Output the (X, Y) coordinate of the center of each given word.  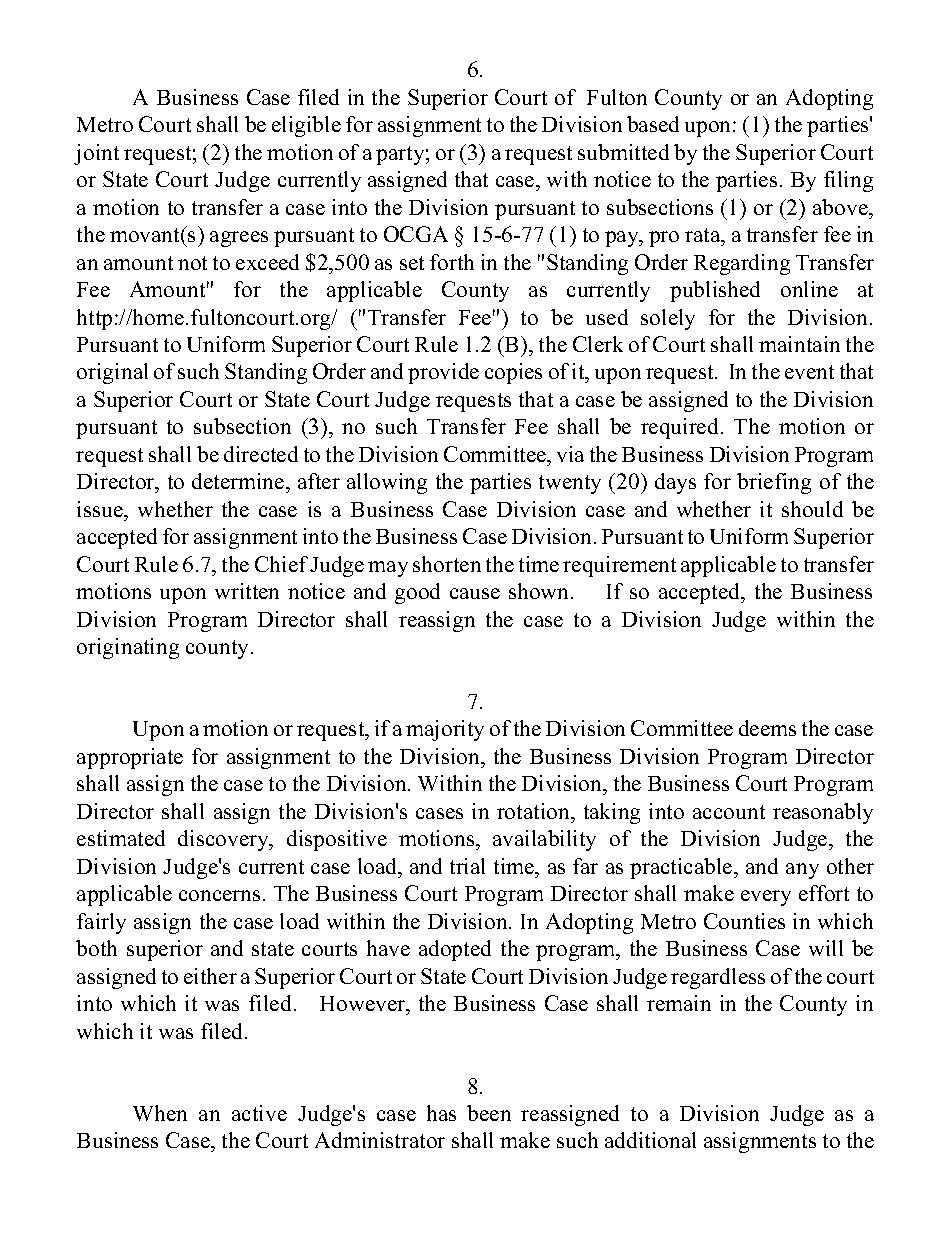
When (160, 1113)
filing (848, 181)
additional (650, 1140)
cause (475, 593)
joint (96, 154)
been (489, 1113)
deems (767, 728)
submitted (623, 152)
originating (128, 648)
